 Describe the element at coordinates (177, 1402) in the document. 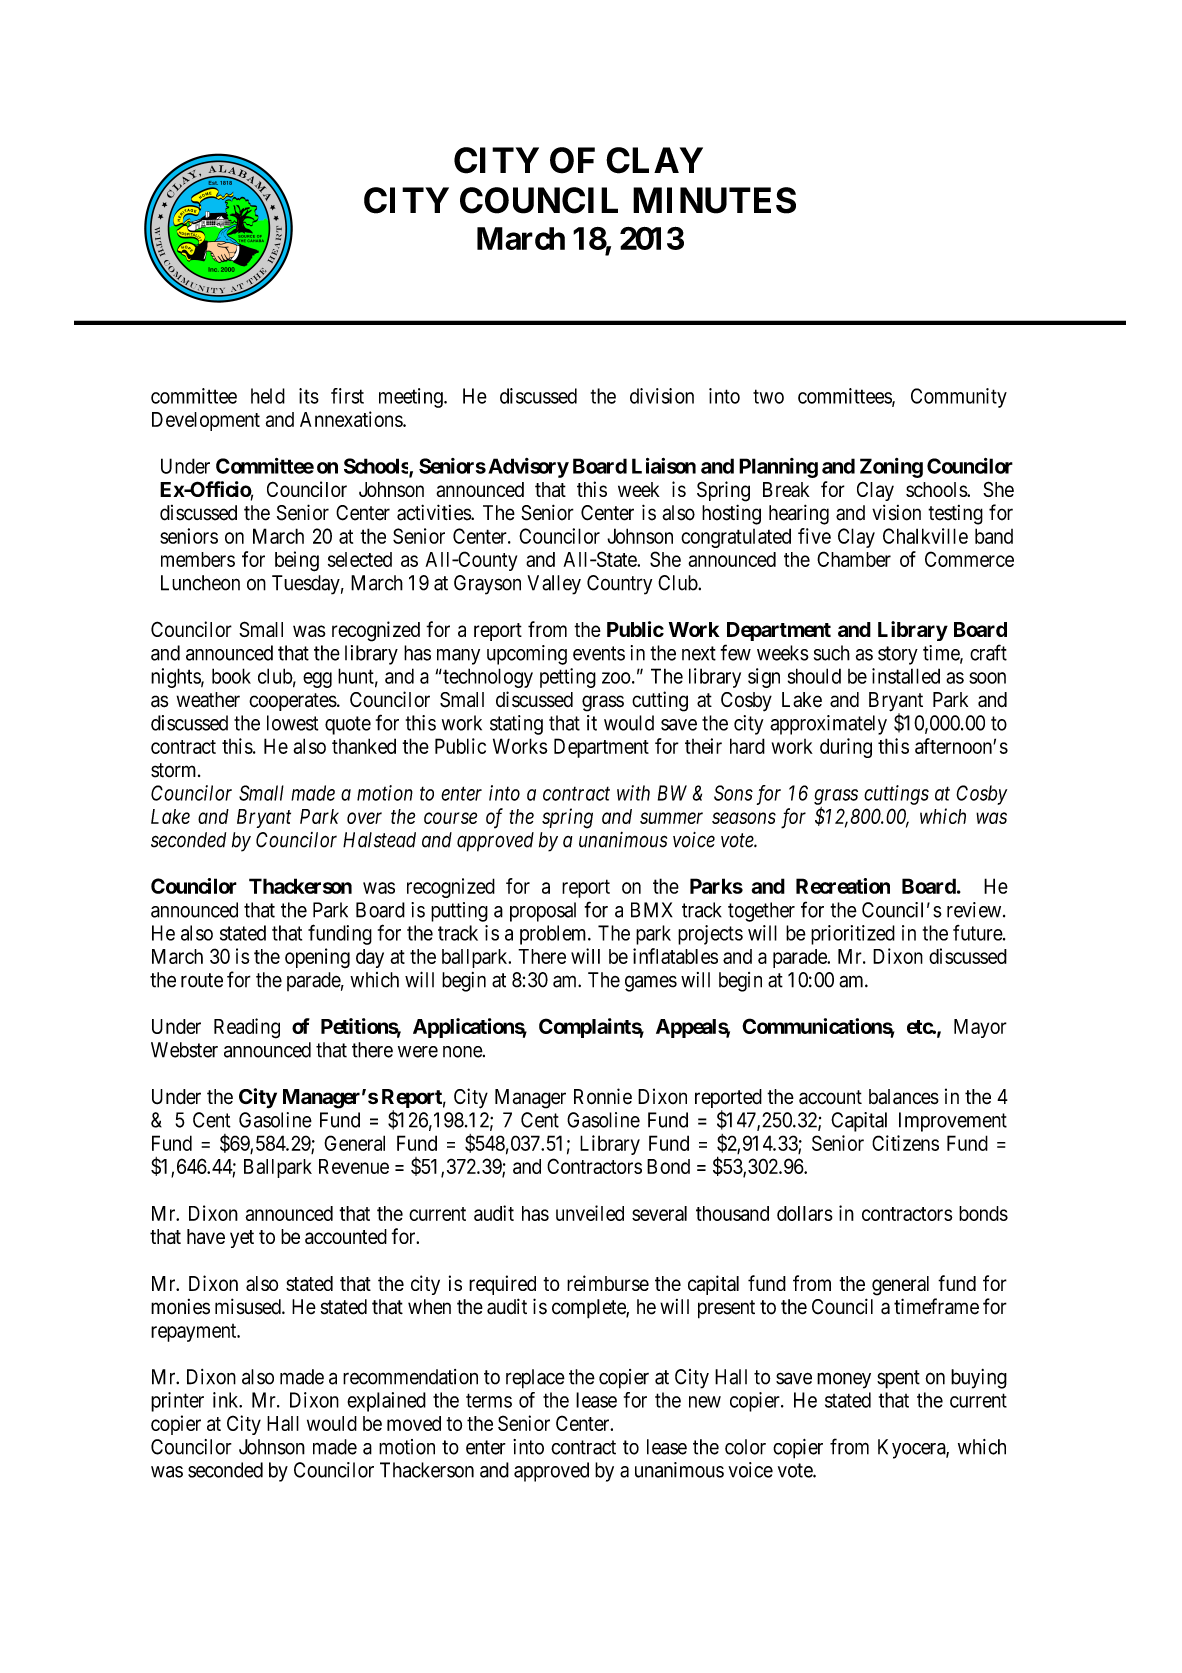

I see `printer` at that location.
